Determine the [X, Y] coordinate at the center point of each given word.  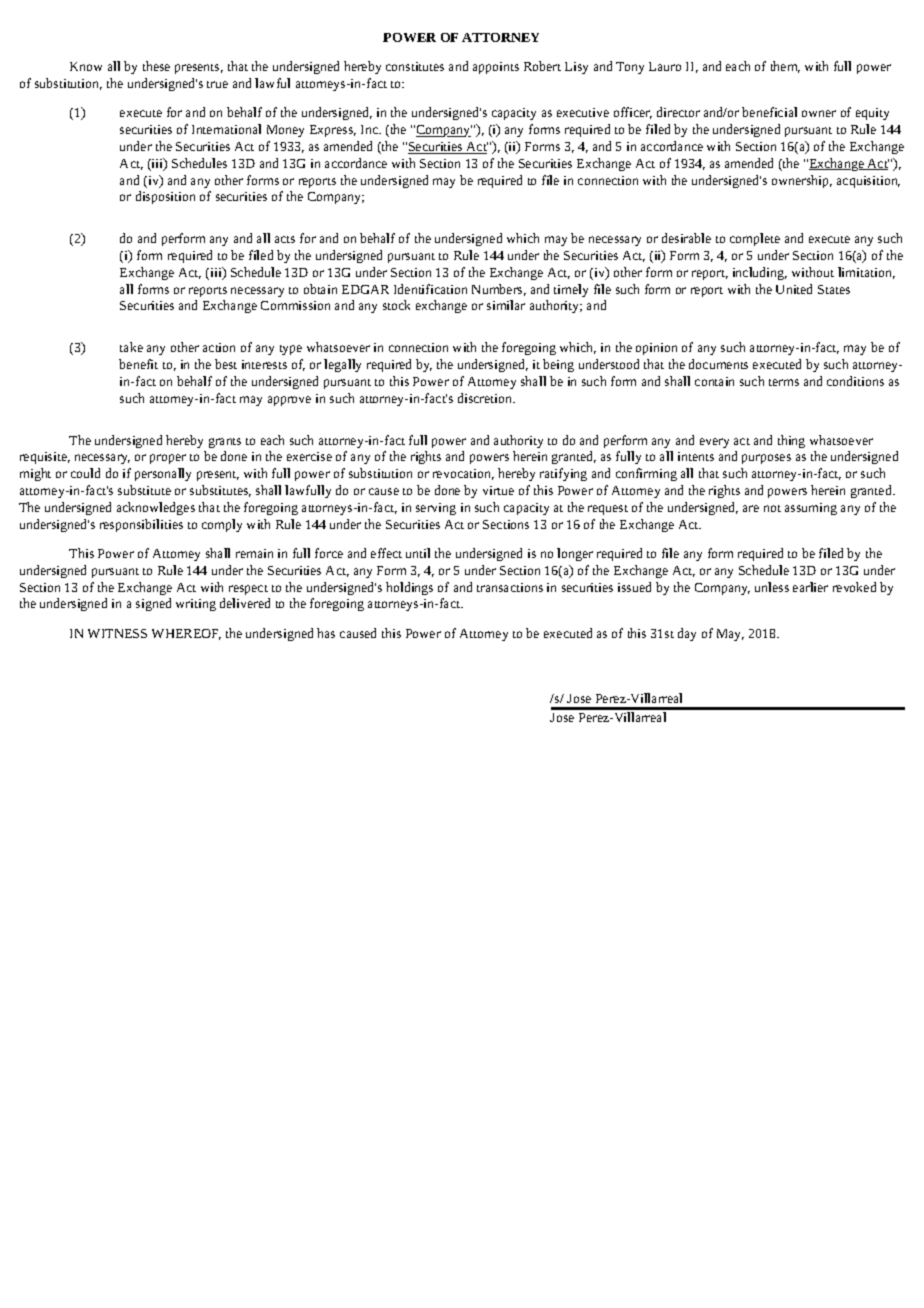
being [558, 365]
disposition [165, 197]
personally [163, 474]
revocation [463, 474]
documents [718, 364]
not [772, 508]
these [156, 66]
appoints [496, 68]
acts [285, 239]
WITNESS [117, 633]
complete [755, 239]
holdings [409, 588]
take [131, 347]
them [785, 67]
